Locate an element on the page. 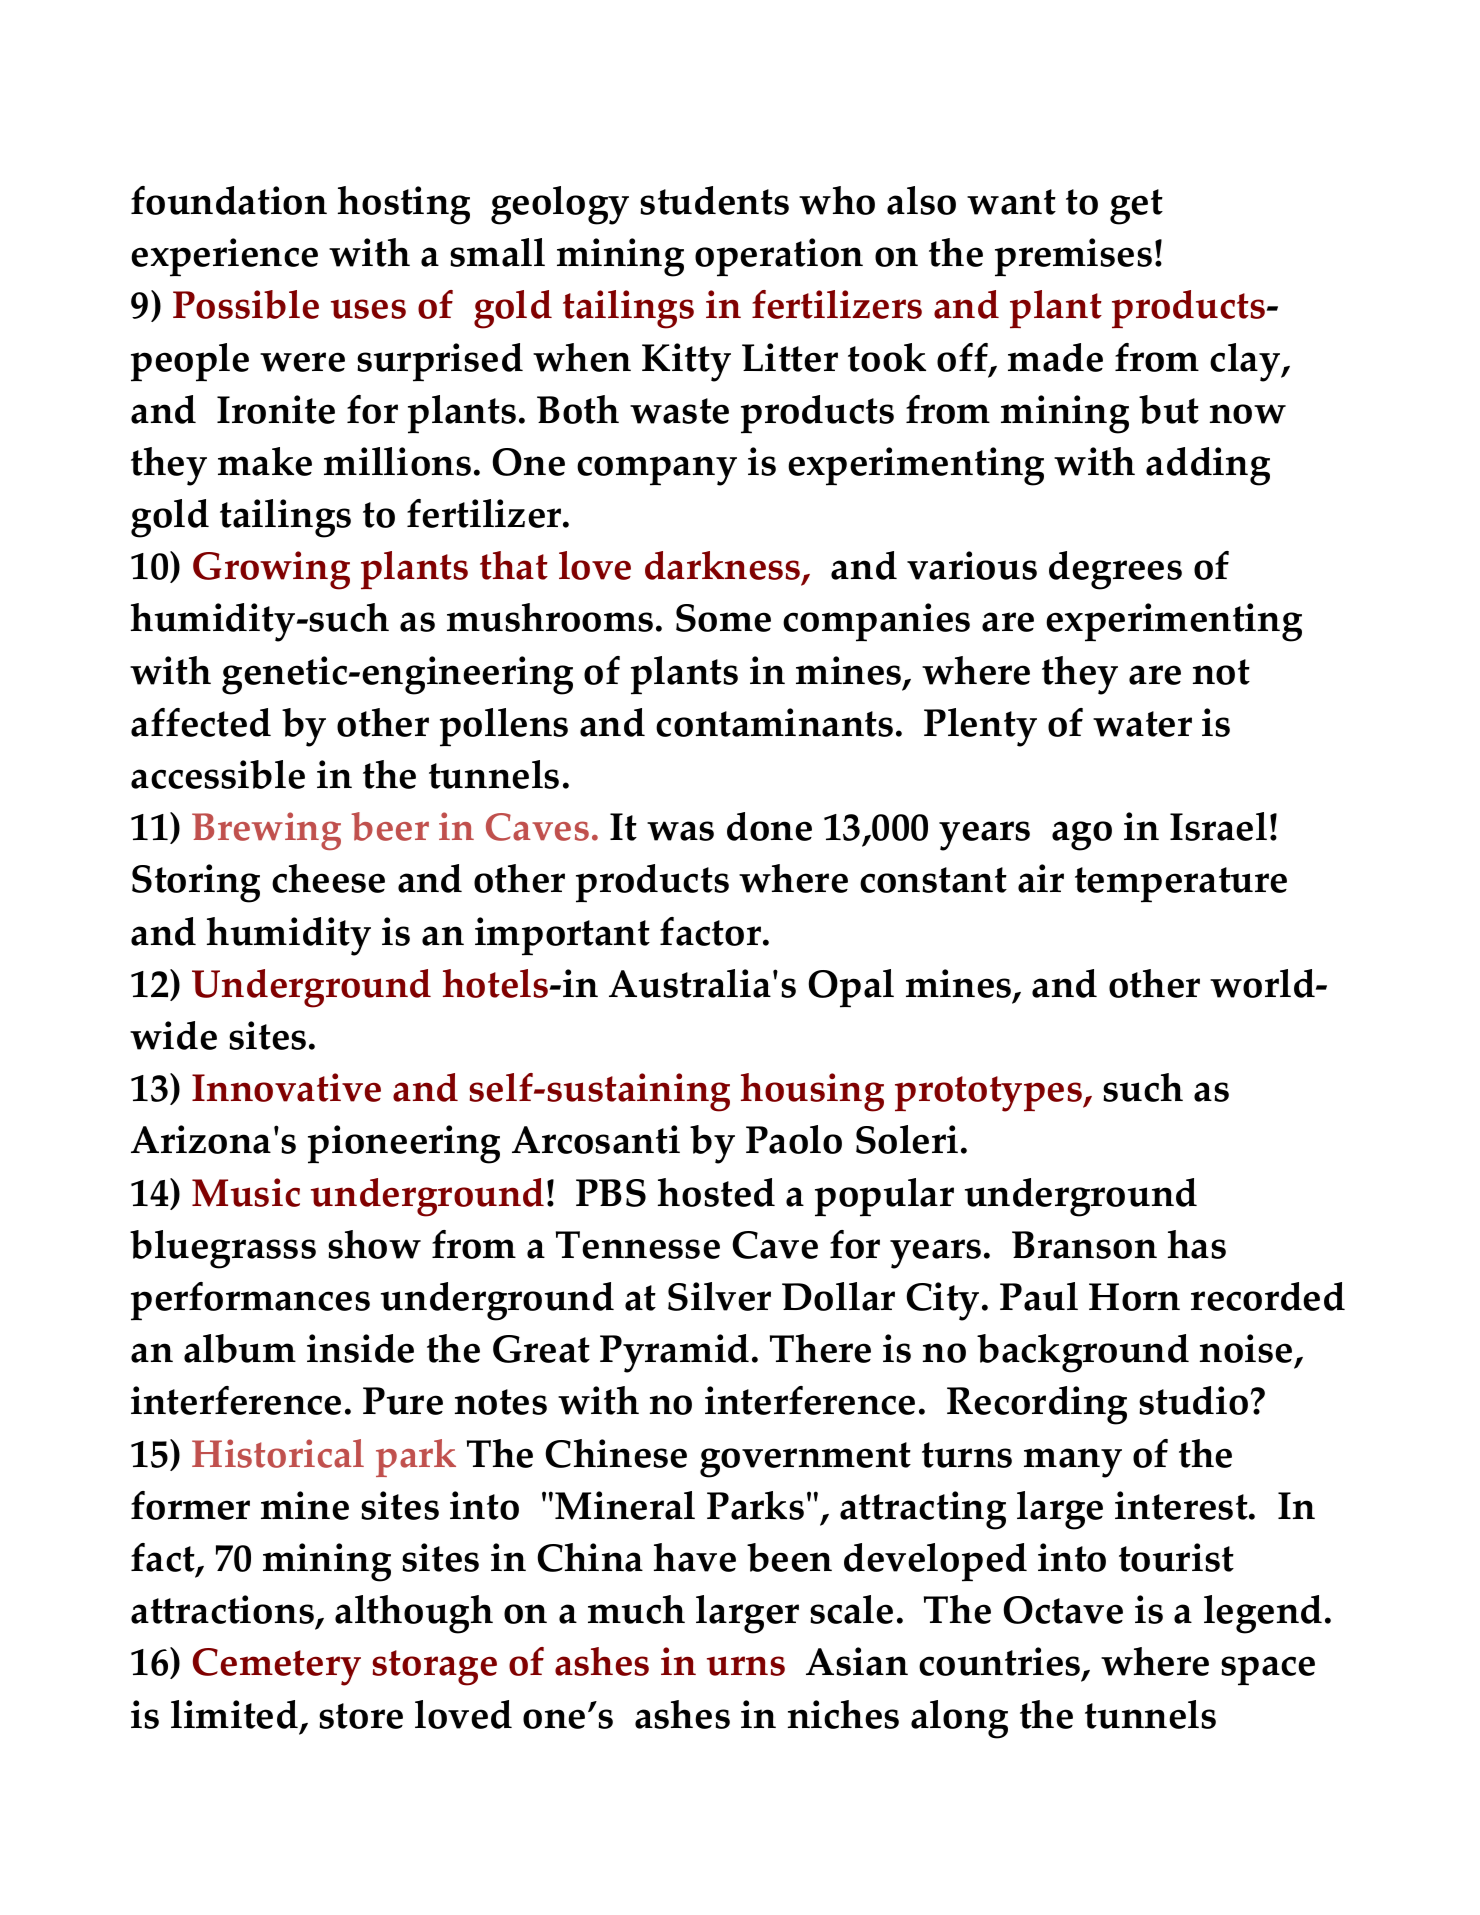 The height and width of the document is (1915, 1480). Cemetery is located at coordinates (277, 1667).
